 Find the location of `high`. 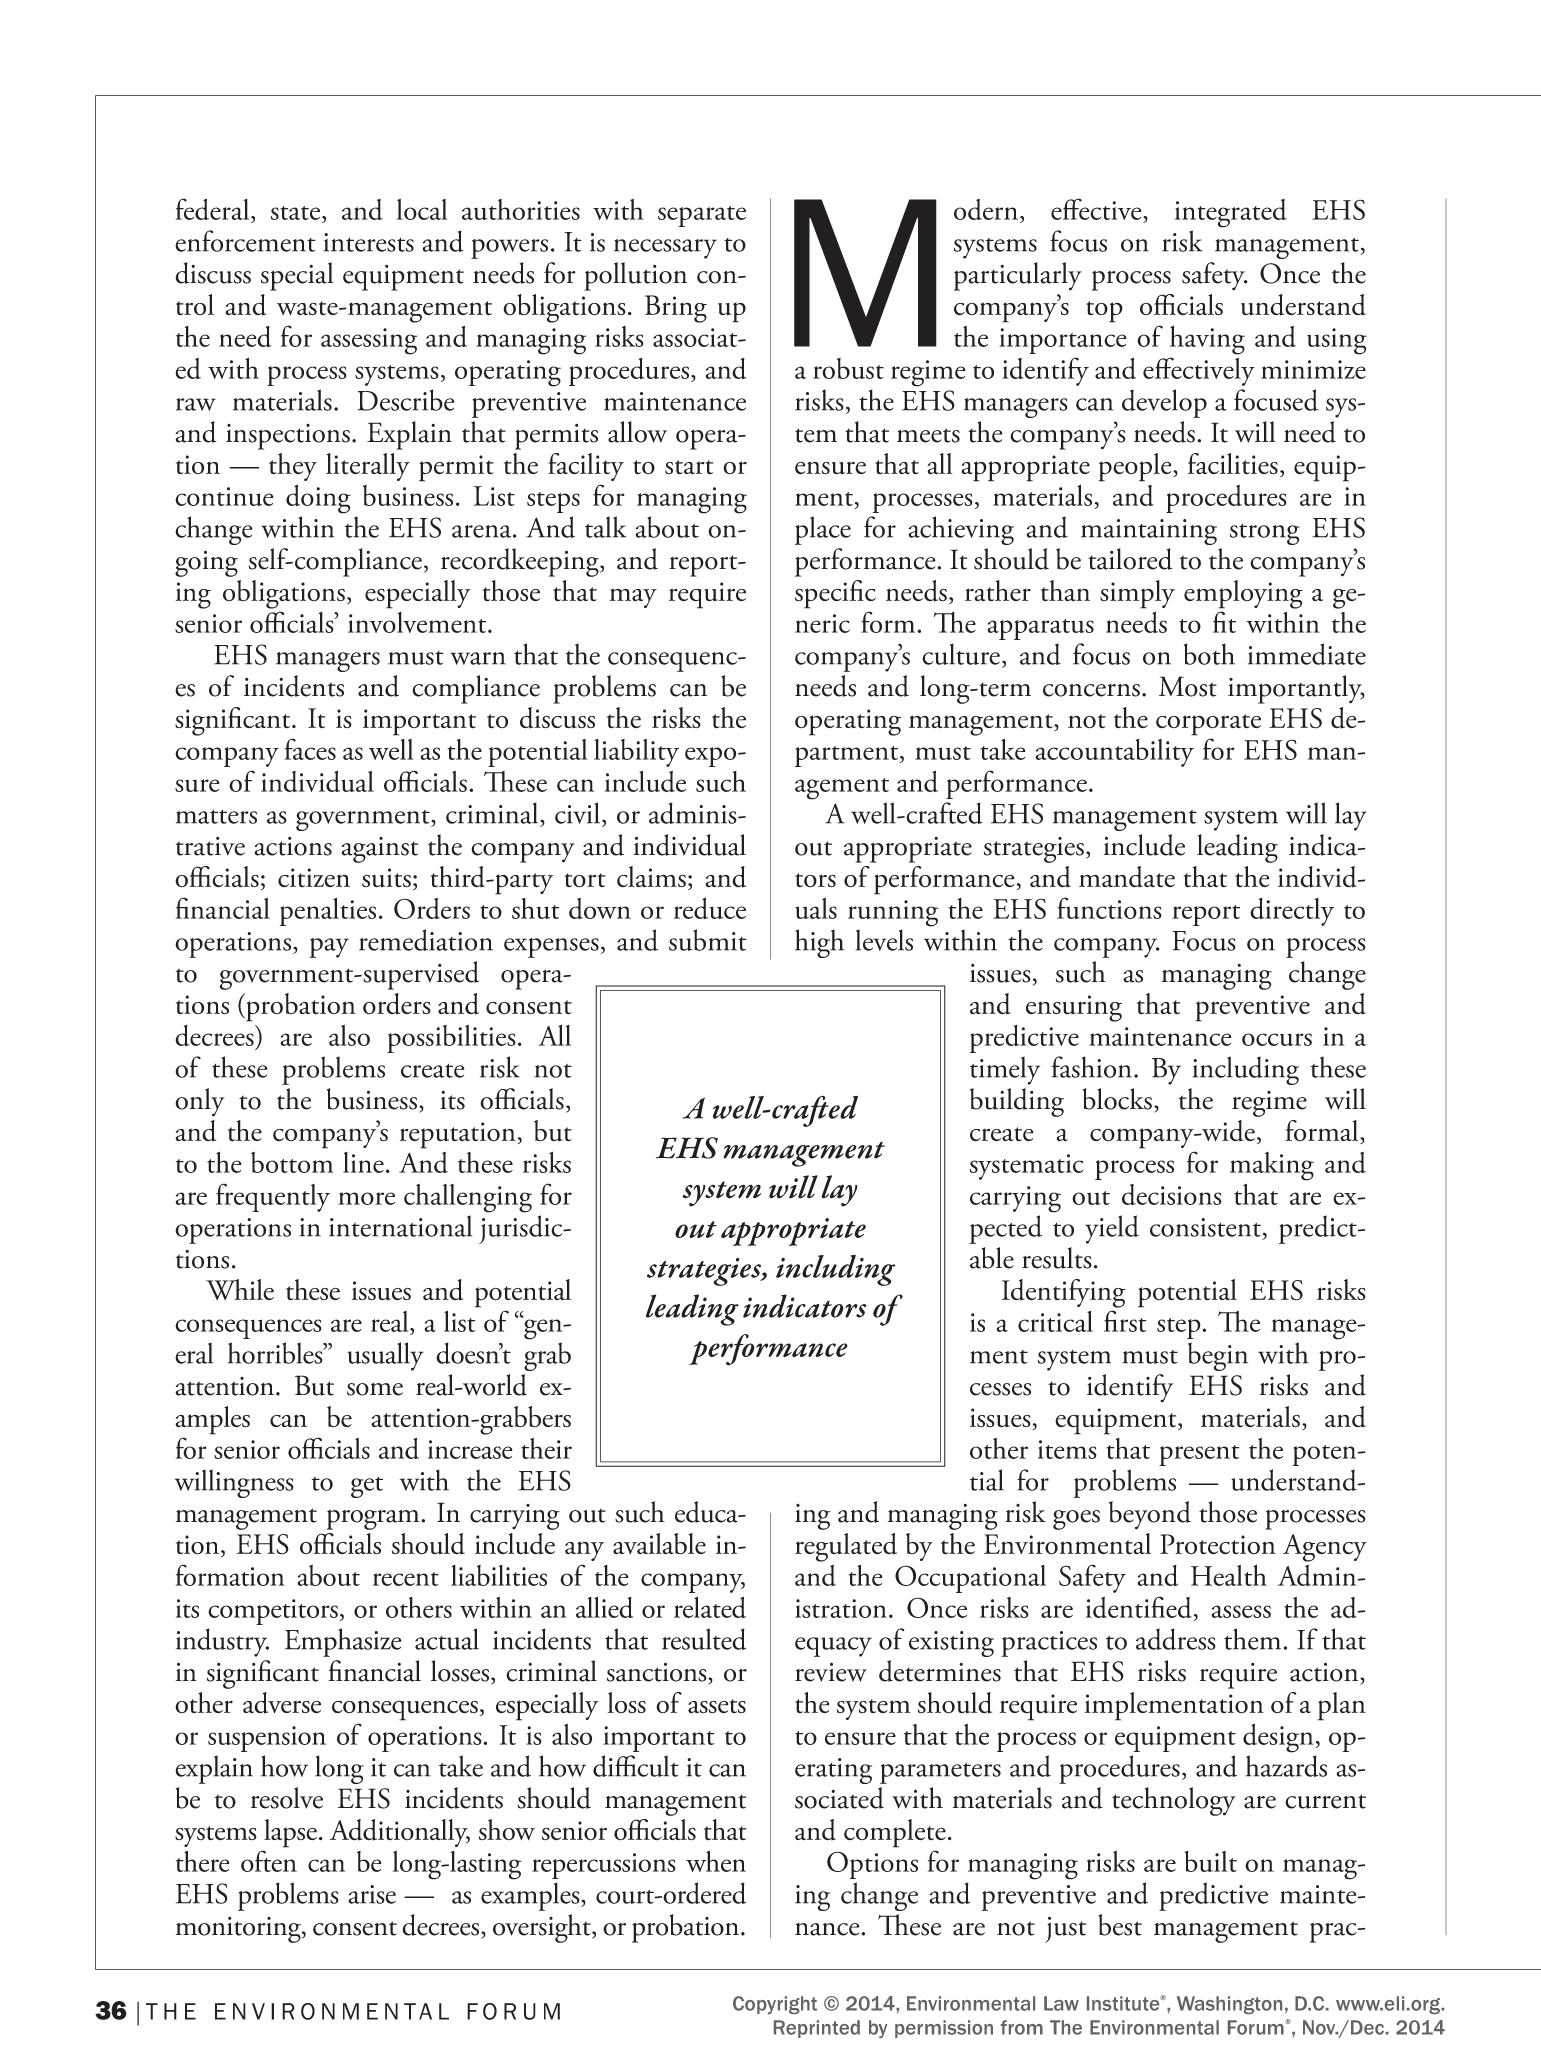

high is located at coordinates (819, 943).
